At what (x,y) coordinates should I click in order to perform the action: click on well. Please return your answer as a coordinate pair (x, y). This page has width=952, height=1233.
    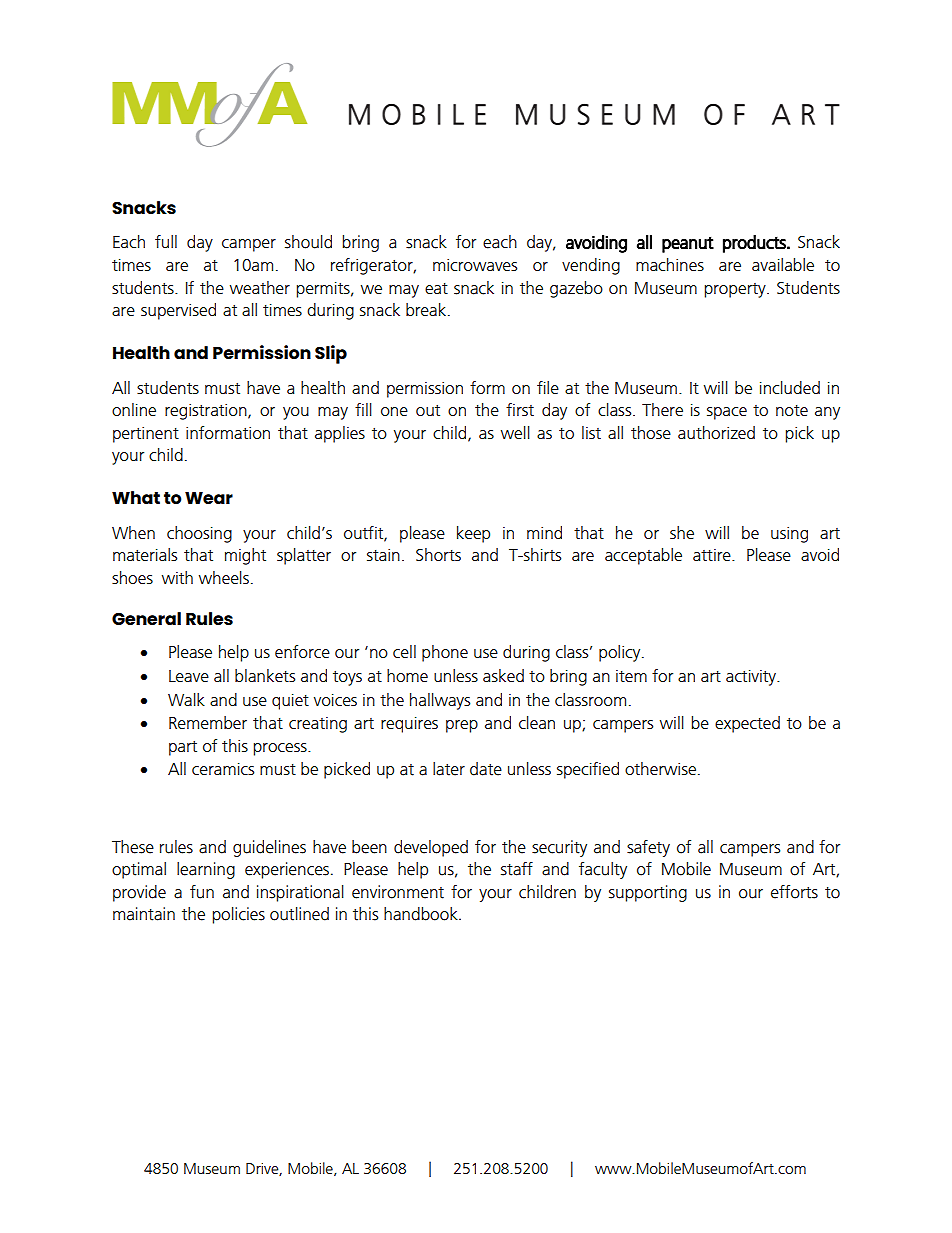
    Looking at the image, I should click on (515, 432).
